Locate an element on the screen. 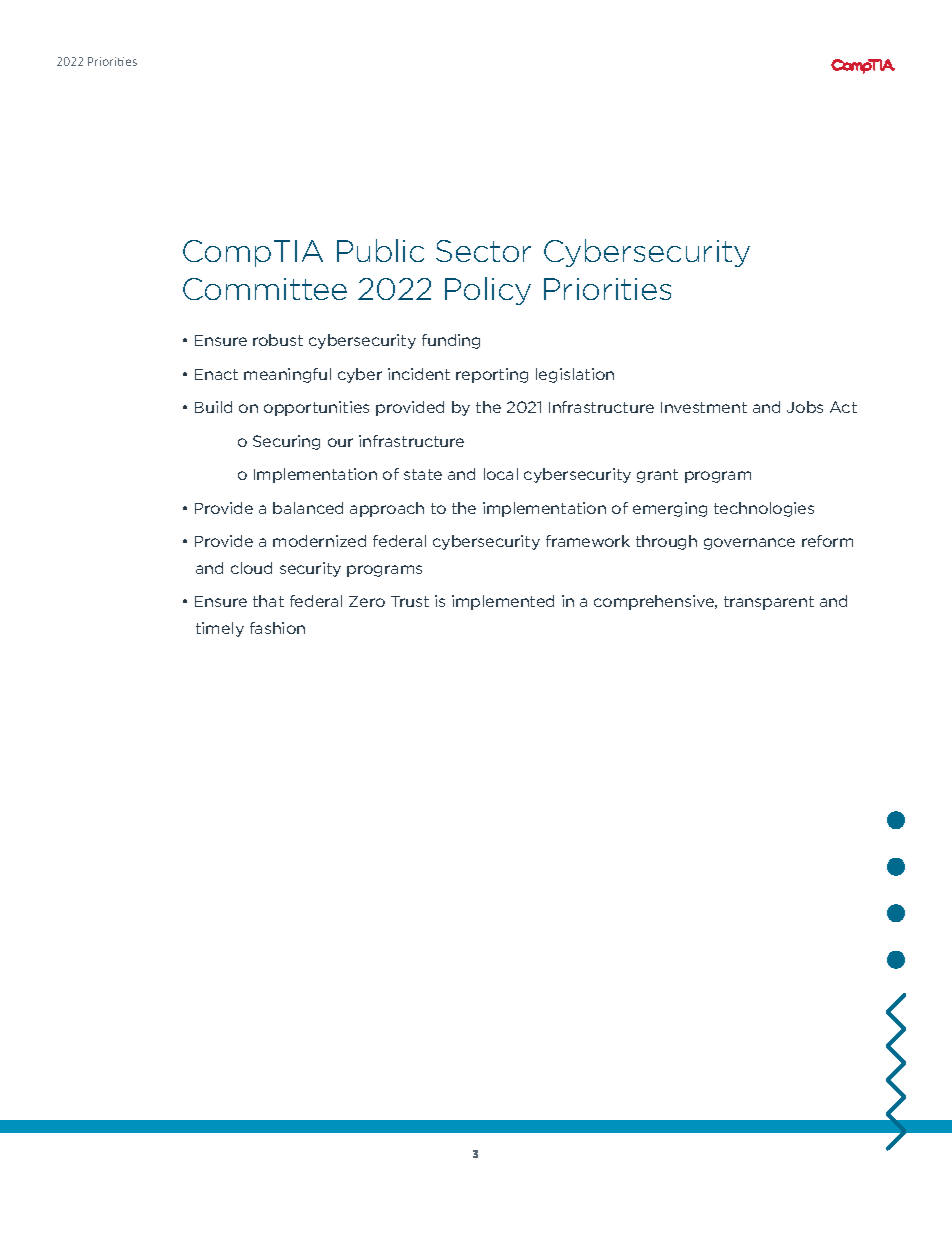 The width and height of the screenshot is (952, 1233). reporting is located at coordinates (492, 375).
